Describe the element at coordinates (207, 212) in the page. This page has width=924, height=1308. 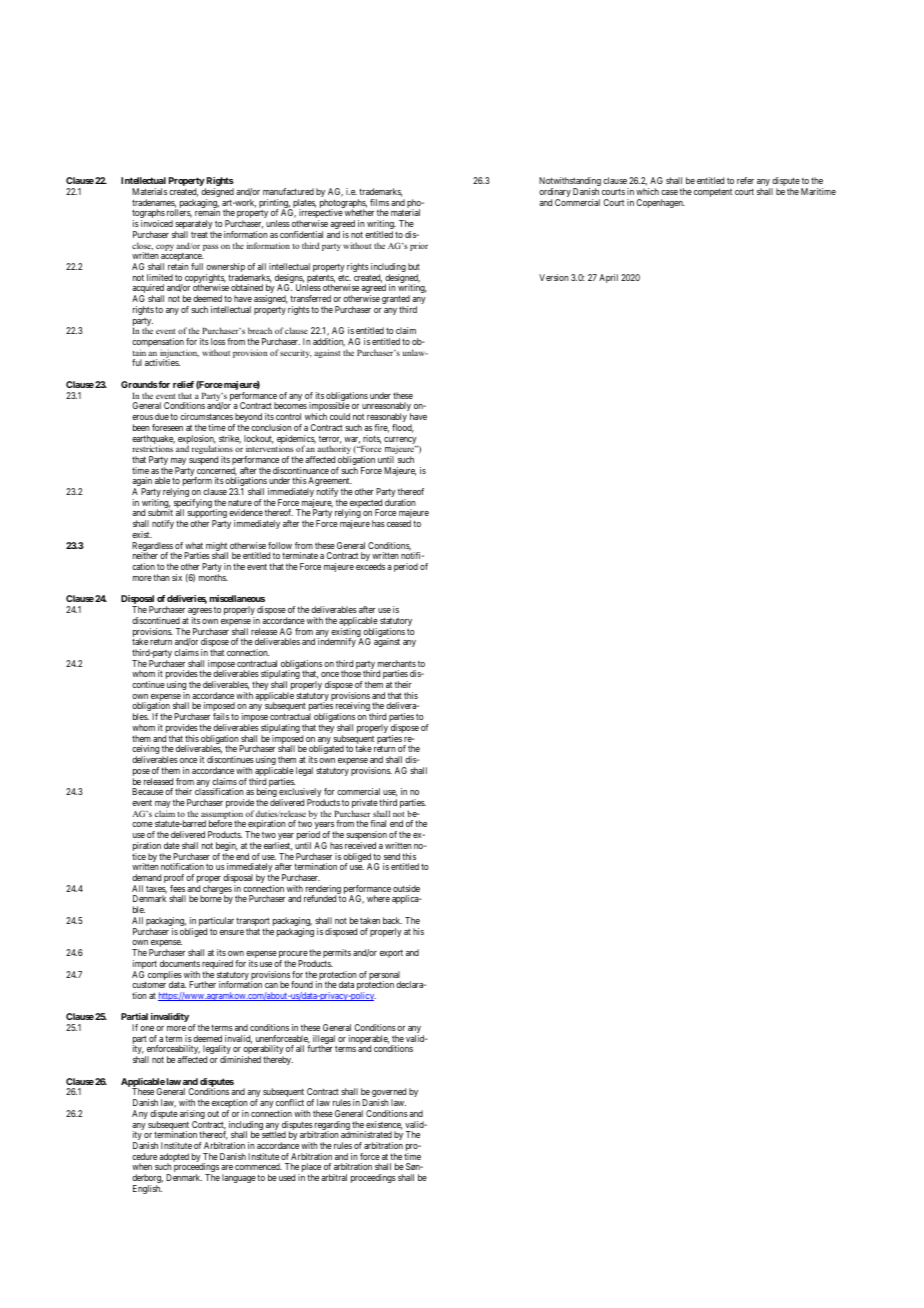
I see `remain` at that location.
